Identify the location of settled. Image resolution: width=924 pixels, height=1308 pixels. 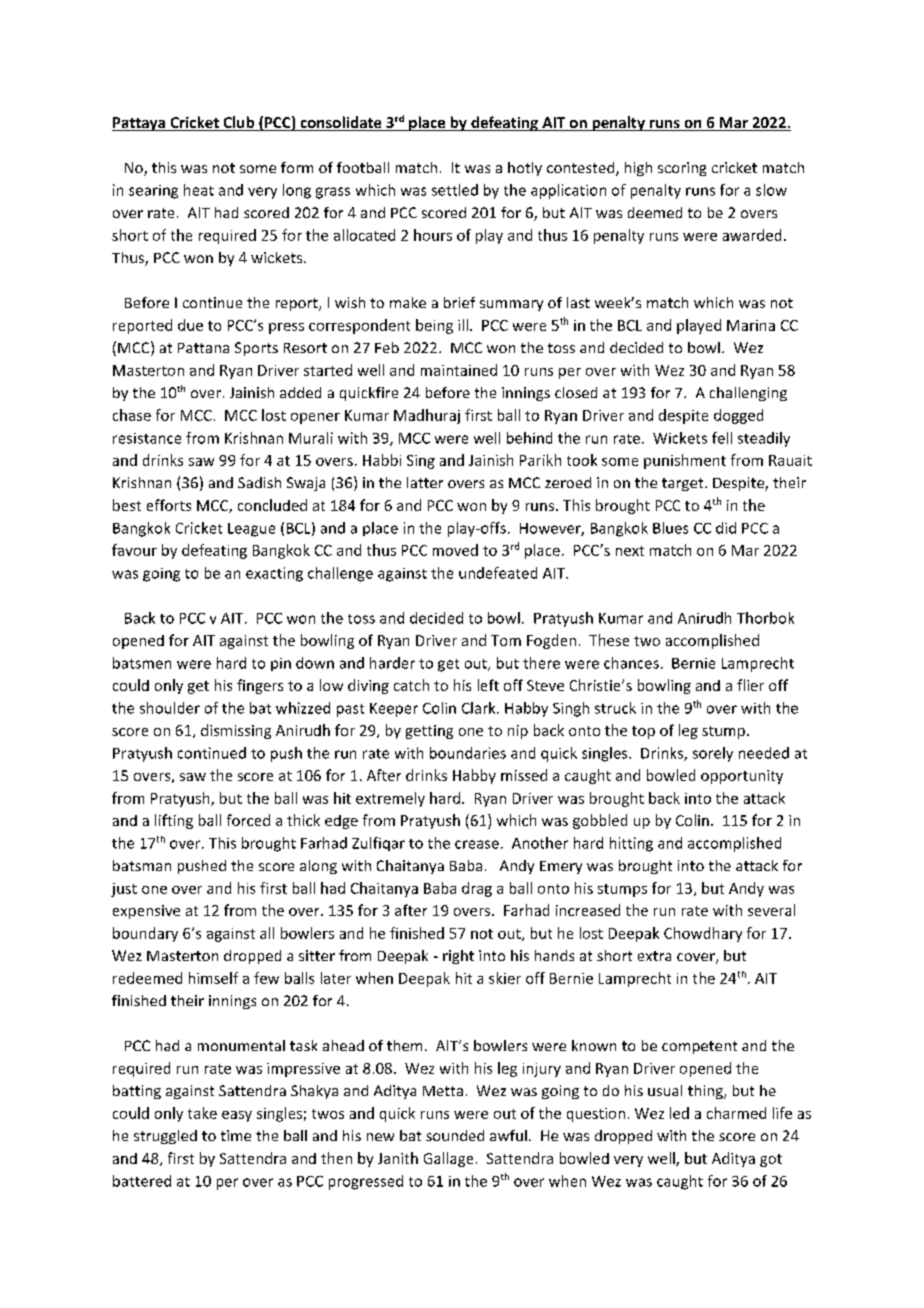
(455, 190).
